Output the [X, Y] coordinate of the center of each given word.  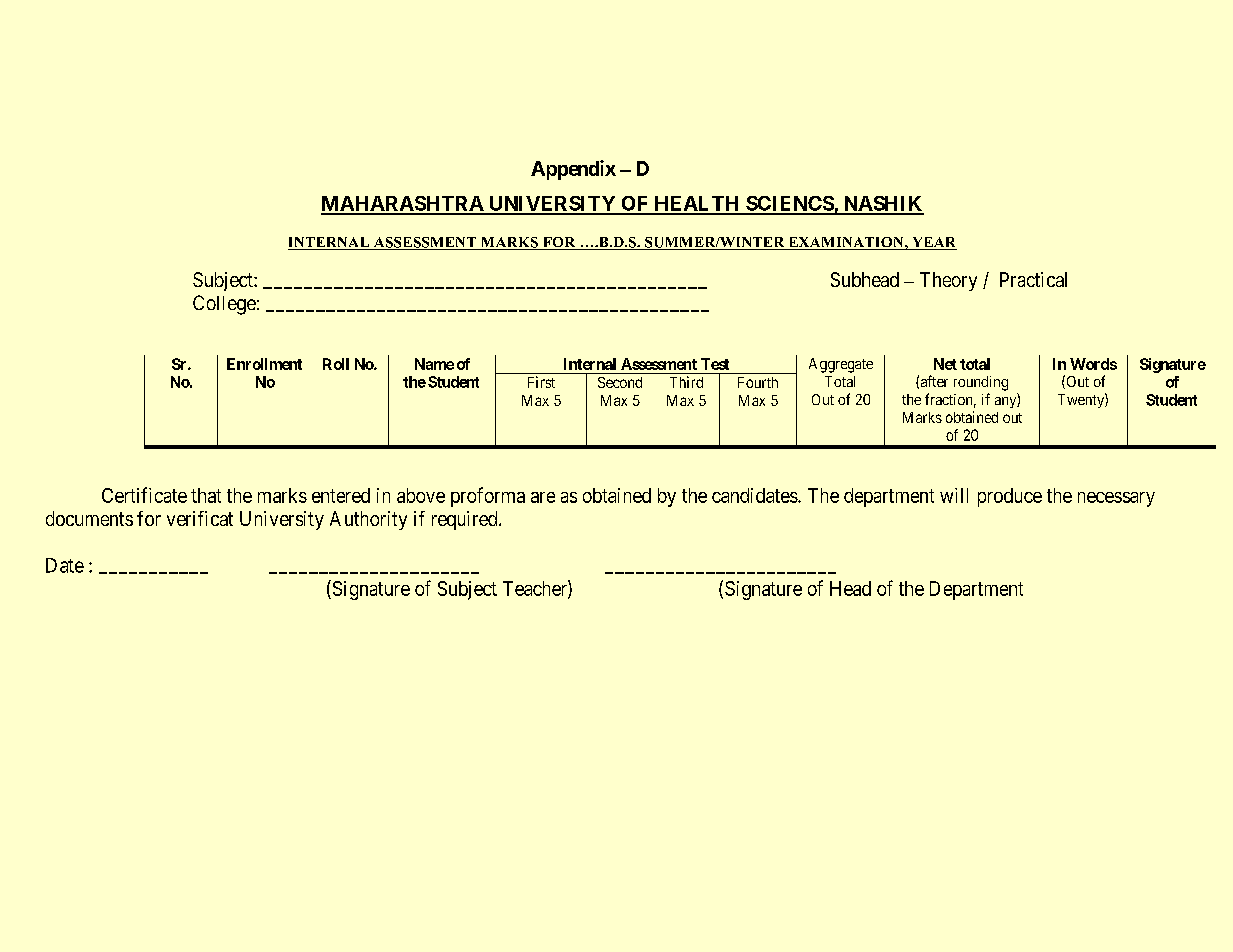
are [543, 497]
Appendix [573, 170]
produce [1010, 497]
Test [715, 364]
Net [945, 364]
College [224, 305]
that [206, 495]
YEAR [933, 243]
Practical [1033, 279]
